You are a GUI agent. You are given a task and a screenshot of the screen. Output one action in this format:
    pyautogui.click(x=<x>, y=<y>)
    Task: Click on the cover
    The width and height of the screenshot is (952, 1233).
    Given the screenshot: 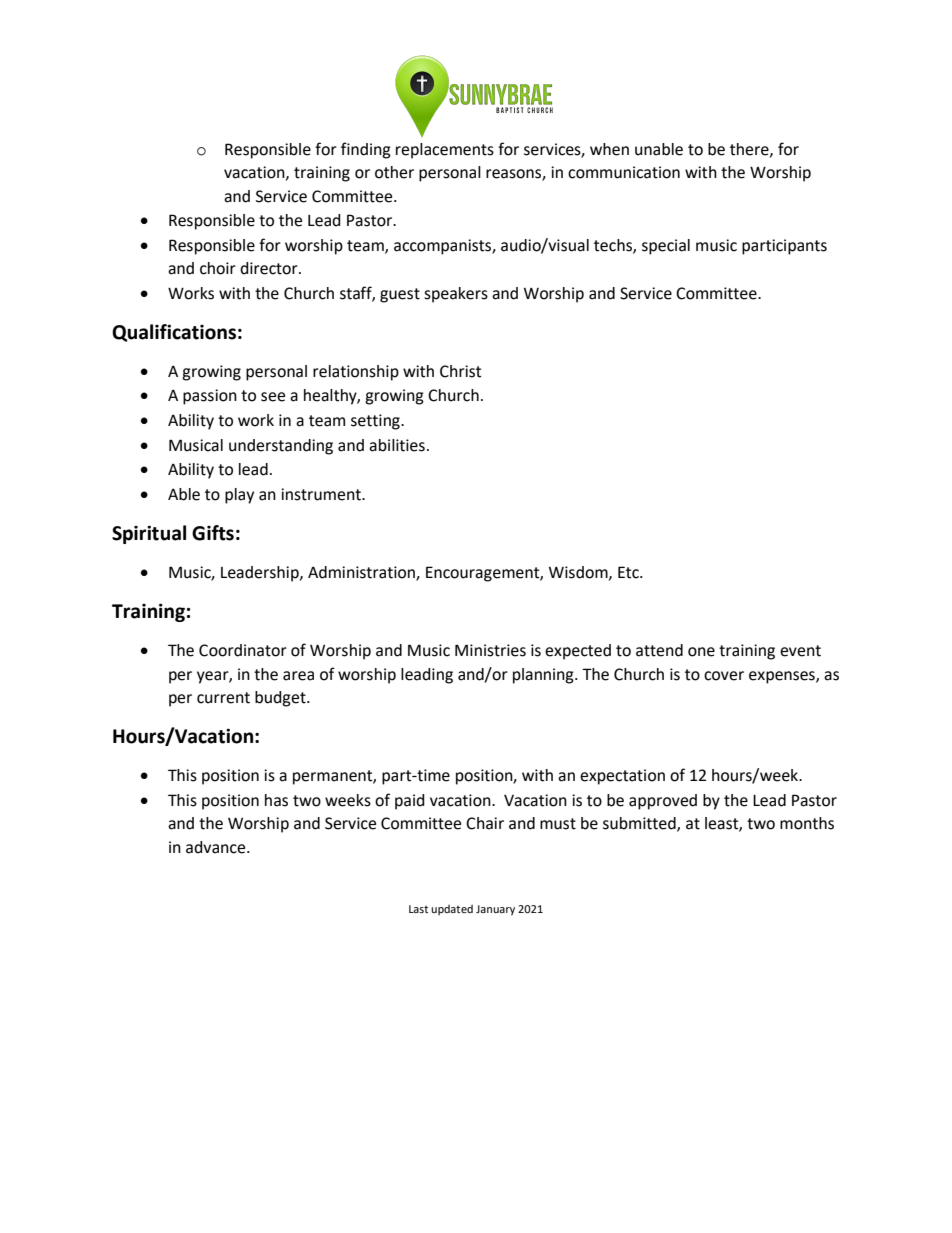 What is the action you would take?
    pyautogui.click(x=724, y=676)
